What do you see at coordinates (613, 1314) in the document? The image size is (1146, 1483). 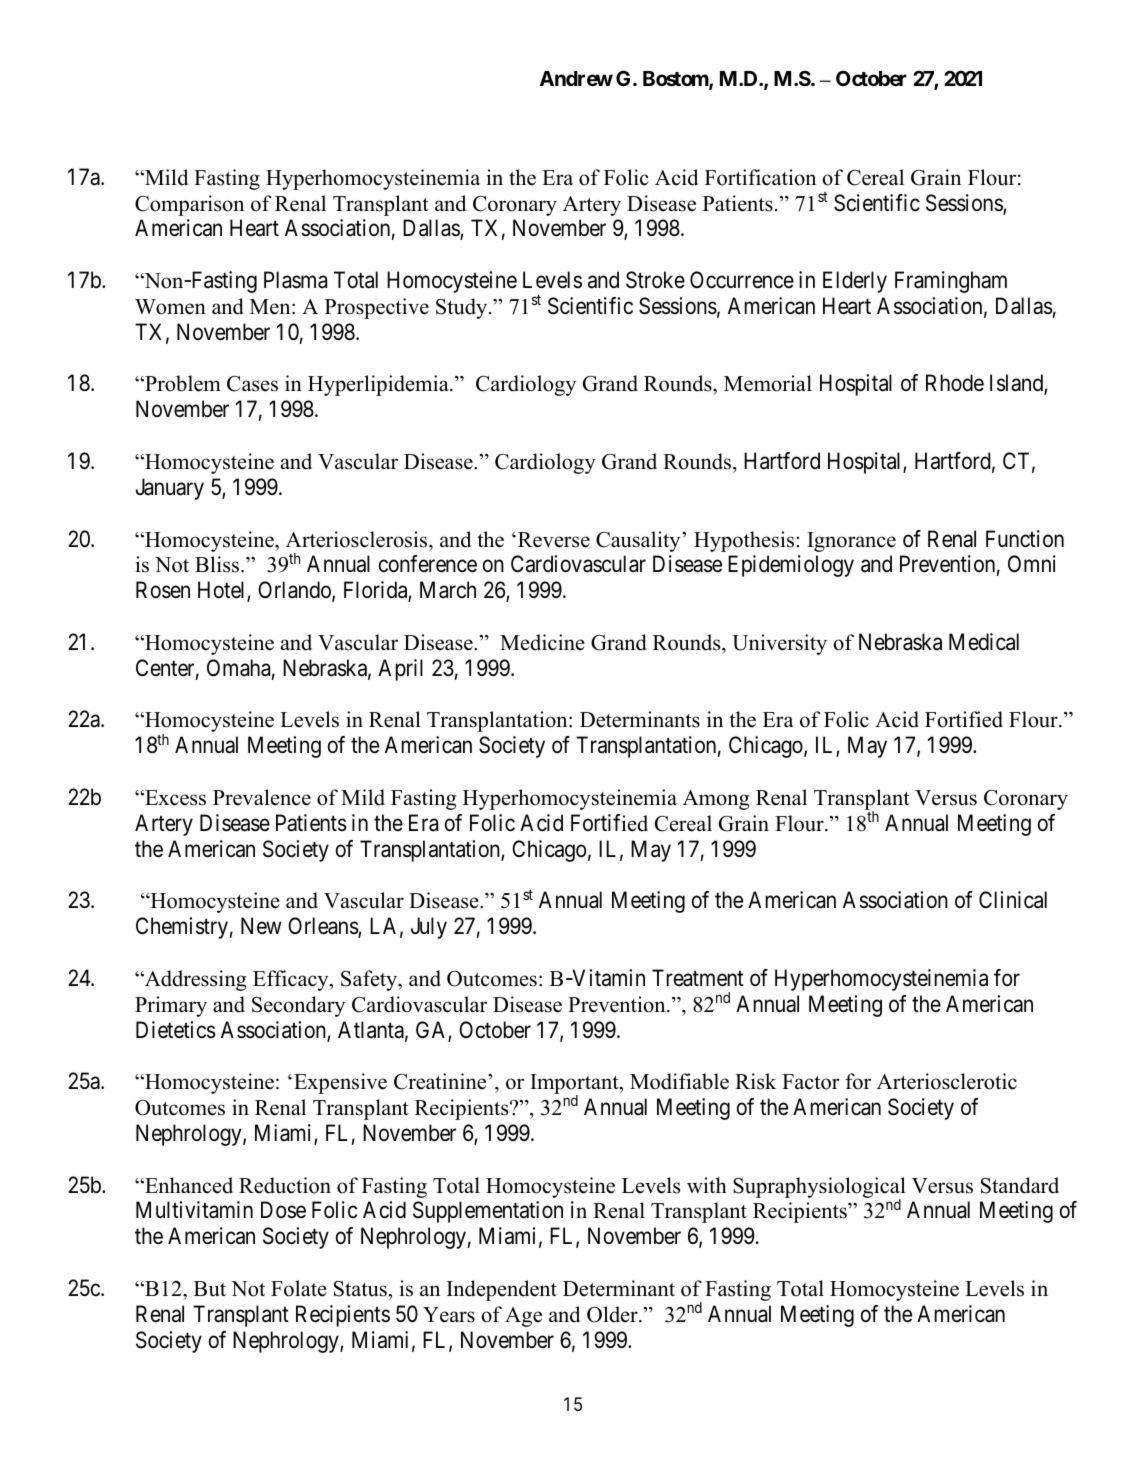 I see `Older` at bounding box center [613, 1314].
